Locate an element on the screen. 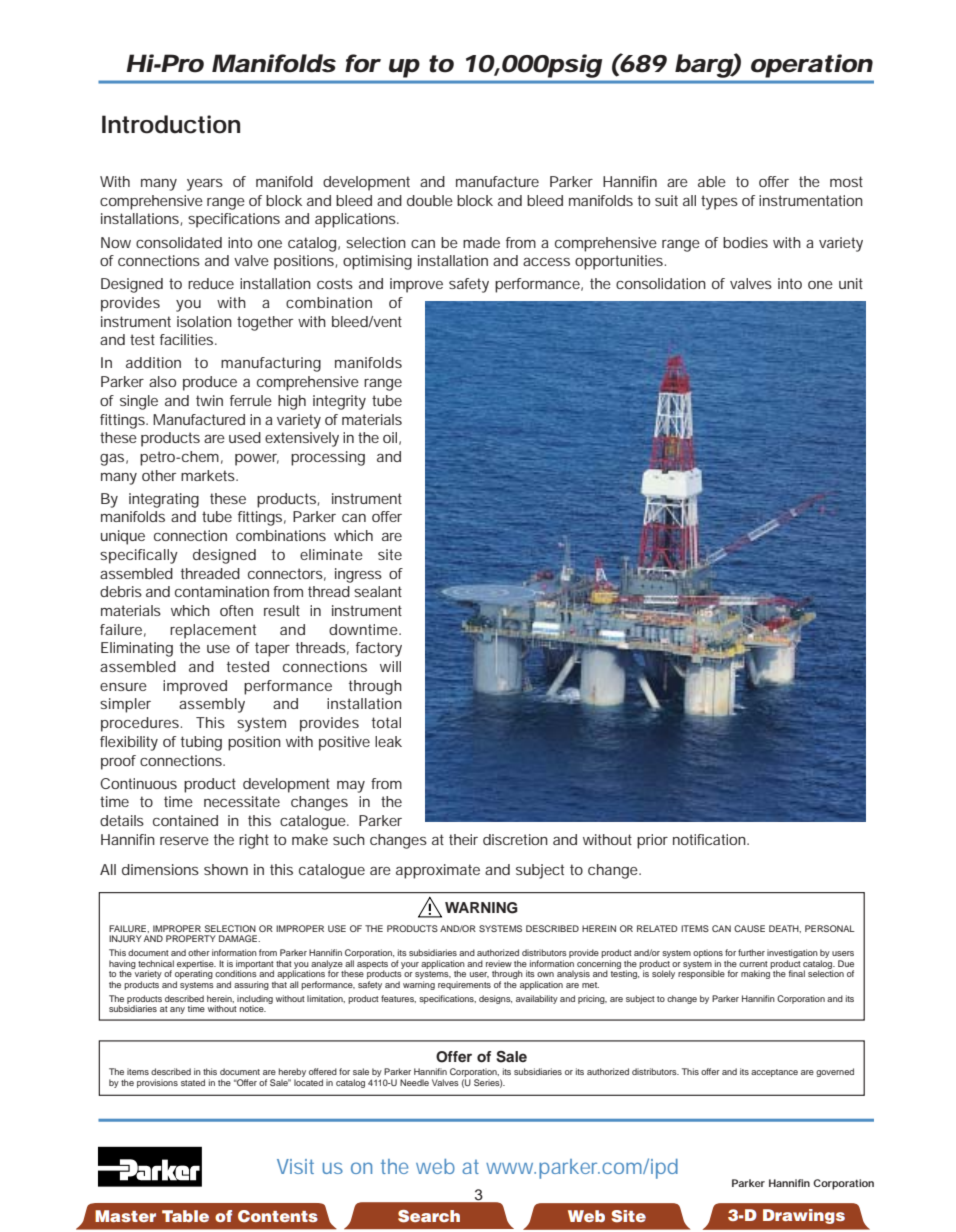  stated is located at coordinates (193, 1082).
